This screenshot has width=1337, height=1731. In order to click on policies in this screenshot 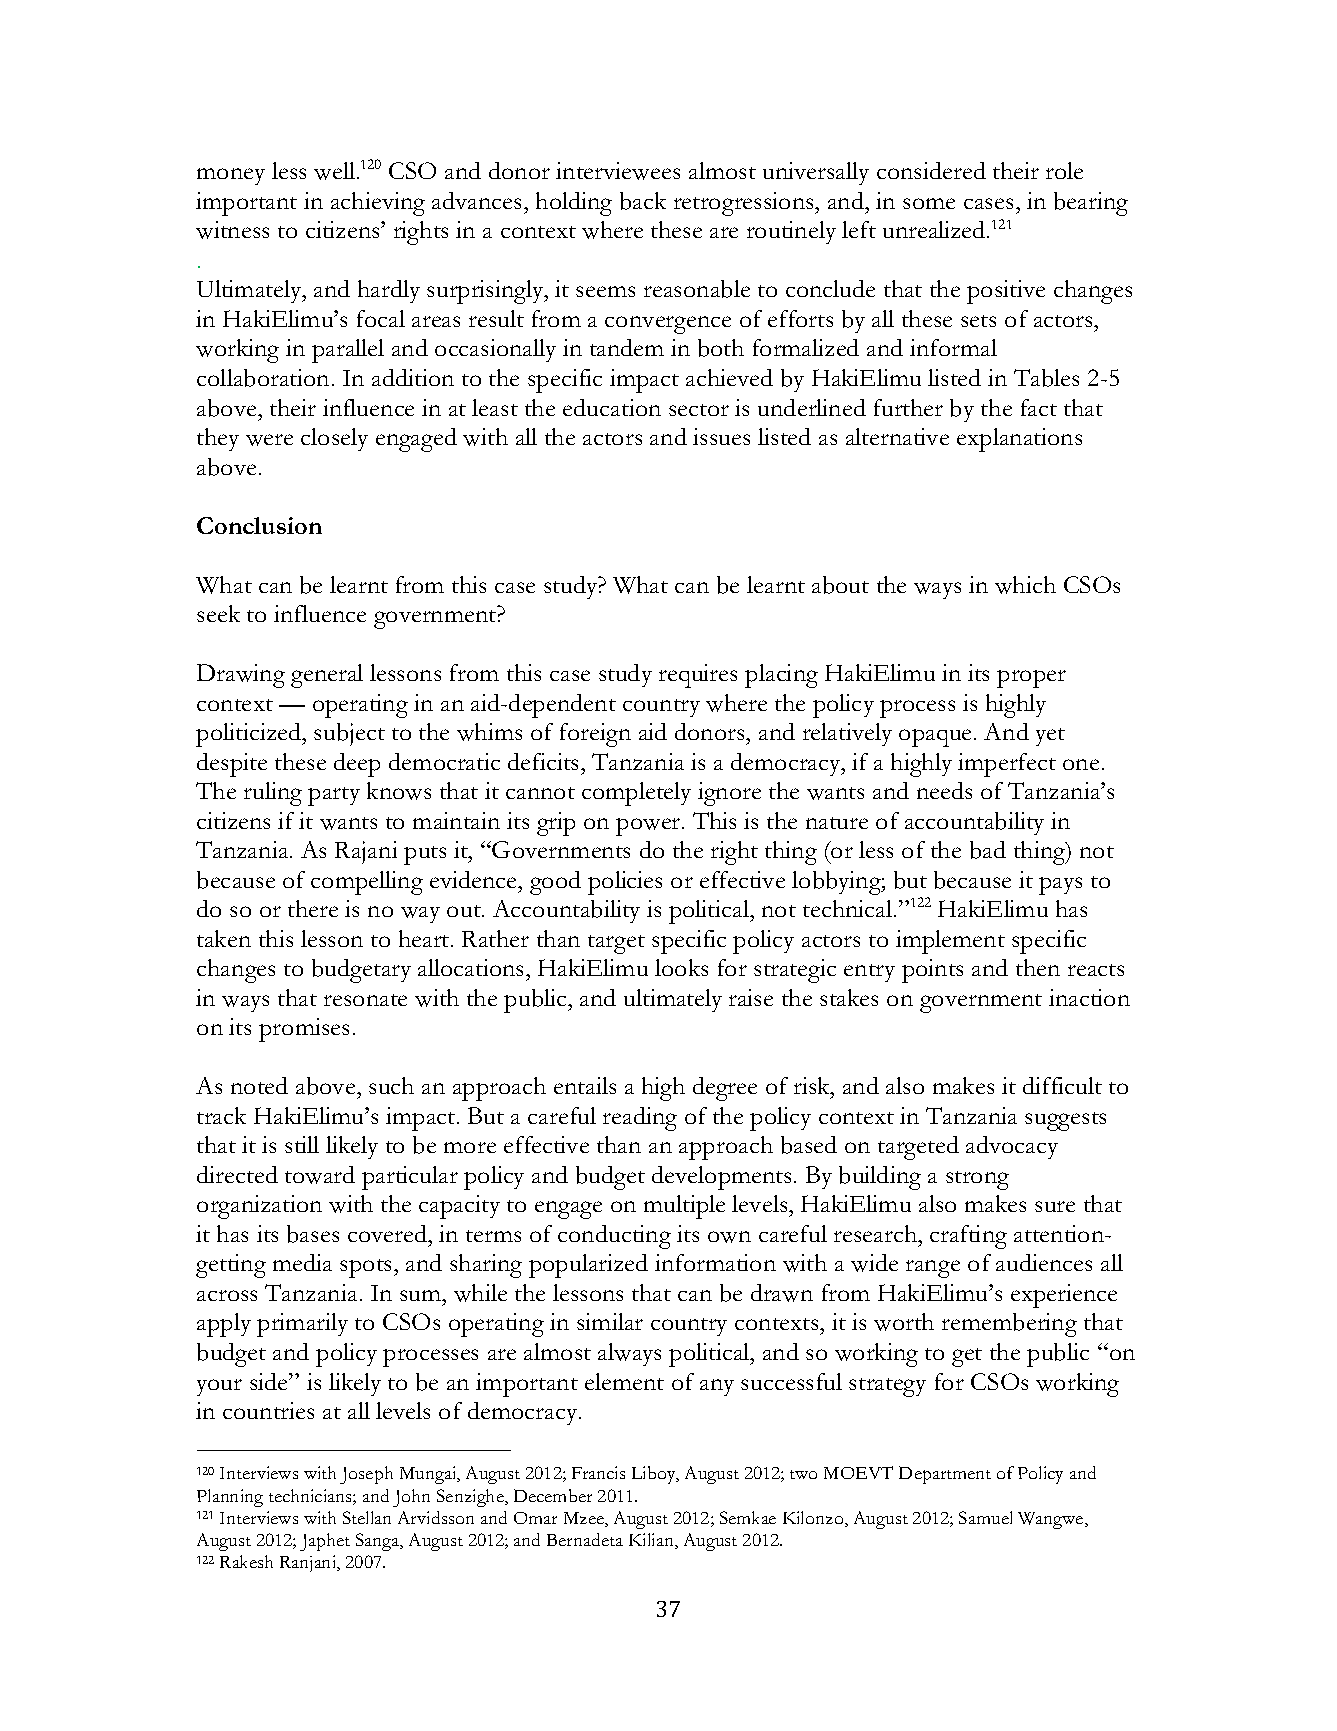, I will do `click(625, 883)`.
